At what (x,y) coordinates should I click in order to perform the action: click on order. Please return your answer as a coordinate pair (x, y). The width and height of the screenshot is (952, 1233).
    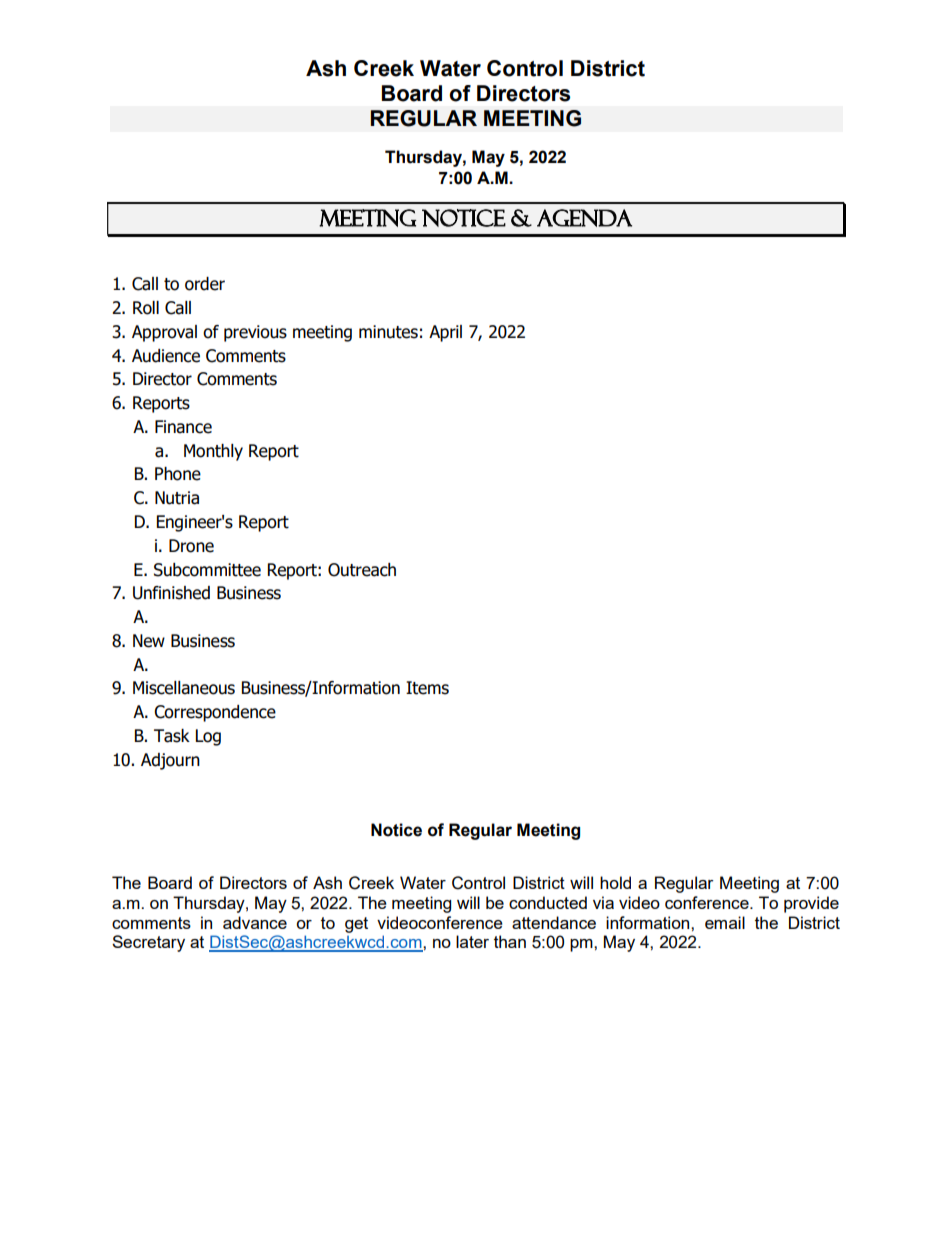
    Looking at the image, I should click on (205, 284).
